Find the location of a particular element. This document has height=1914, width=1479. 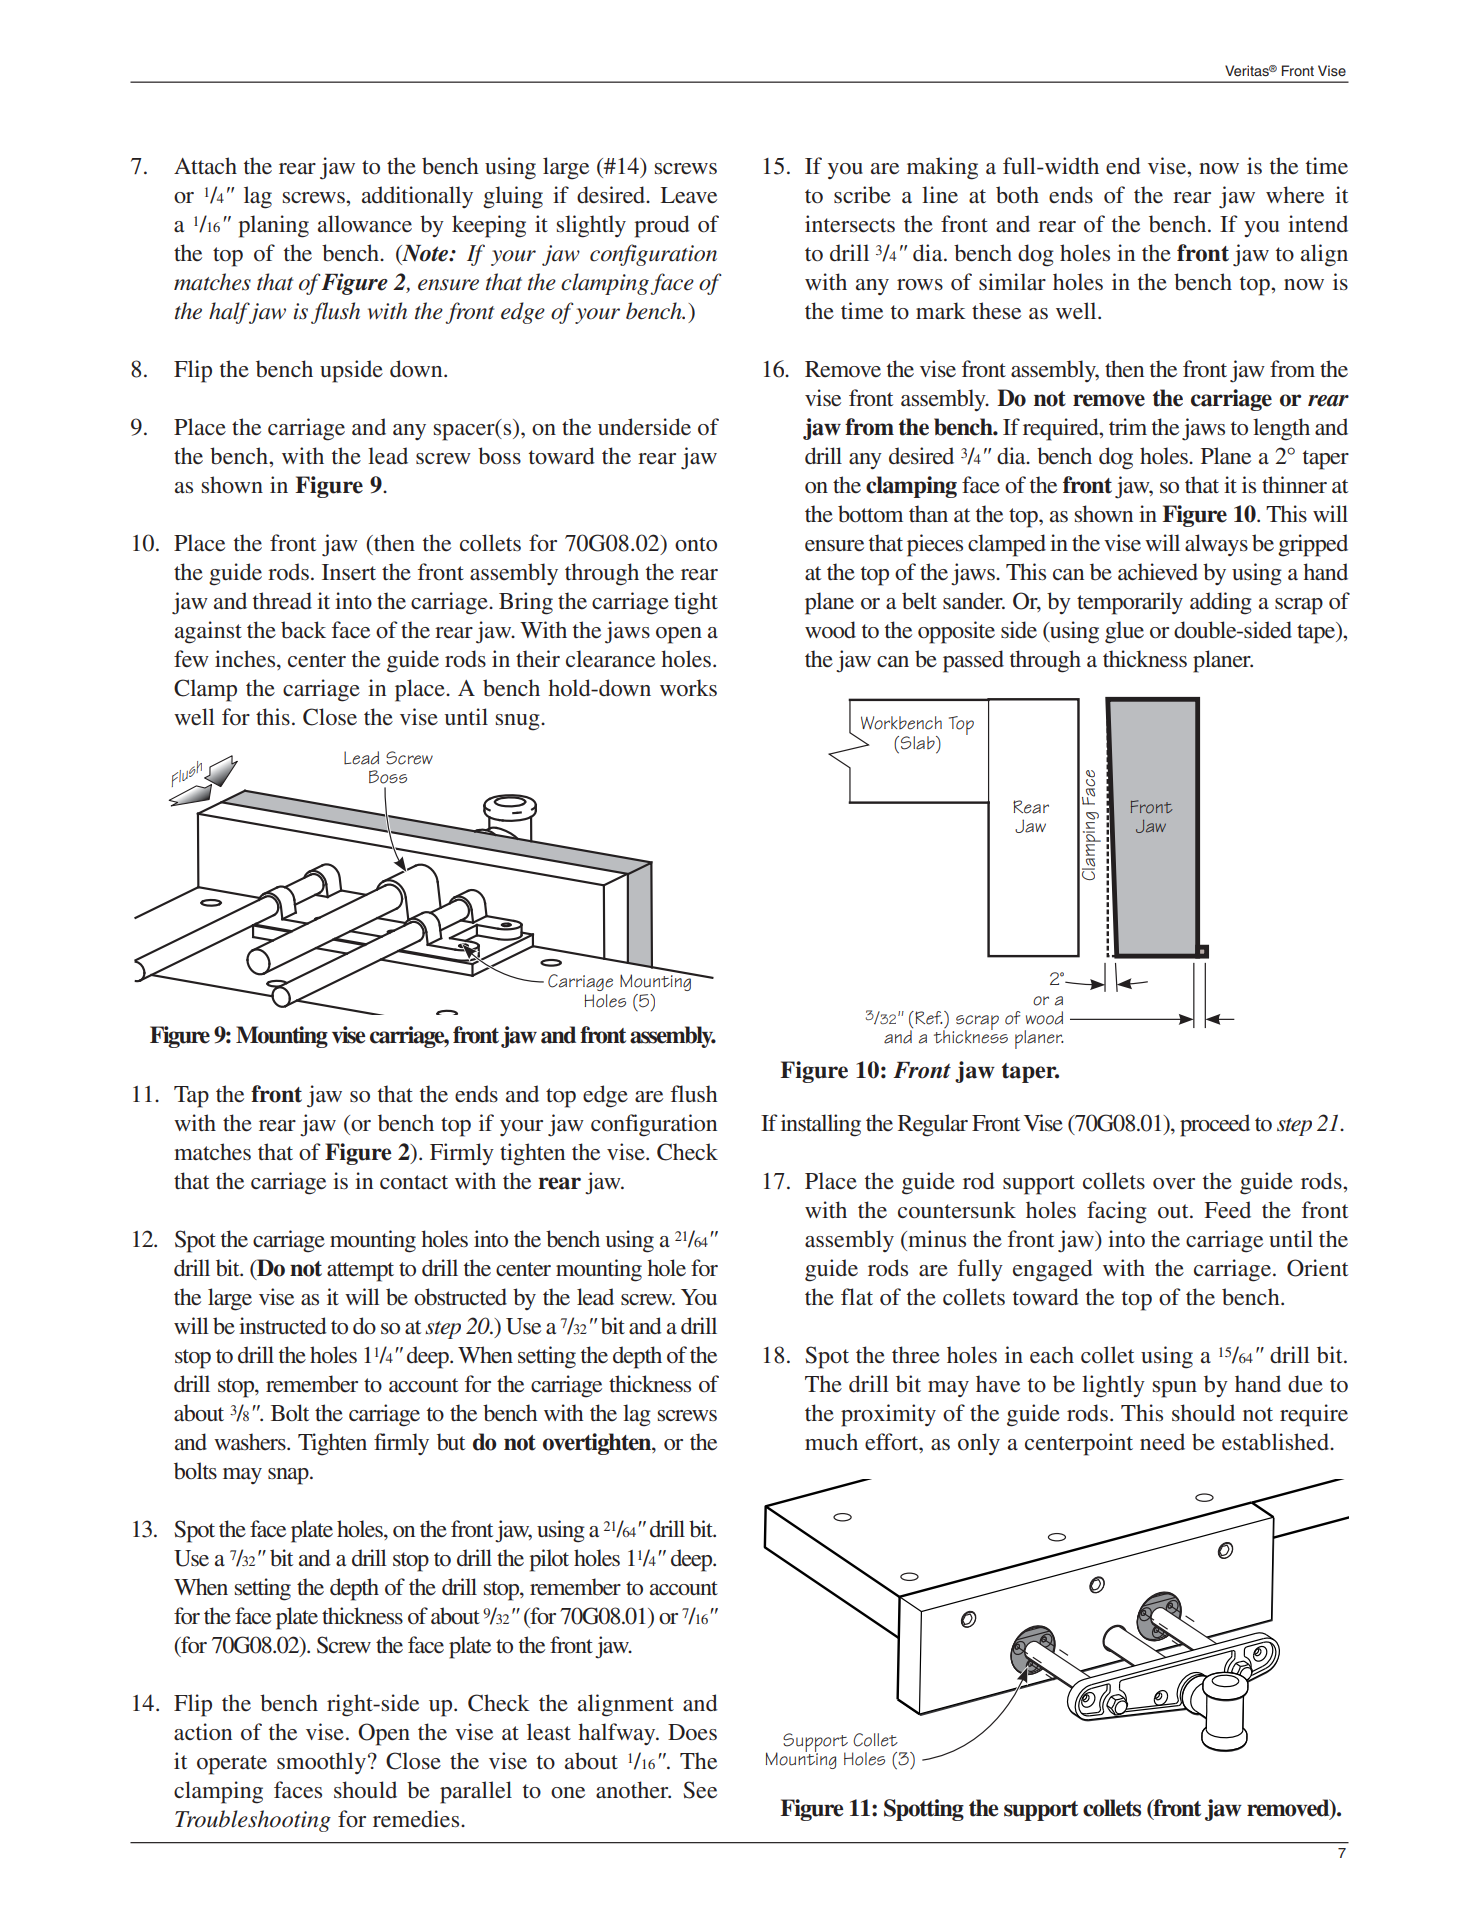

See is located at coordinates (700, 1790).
